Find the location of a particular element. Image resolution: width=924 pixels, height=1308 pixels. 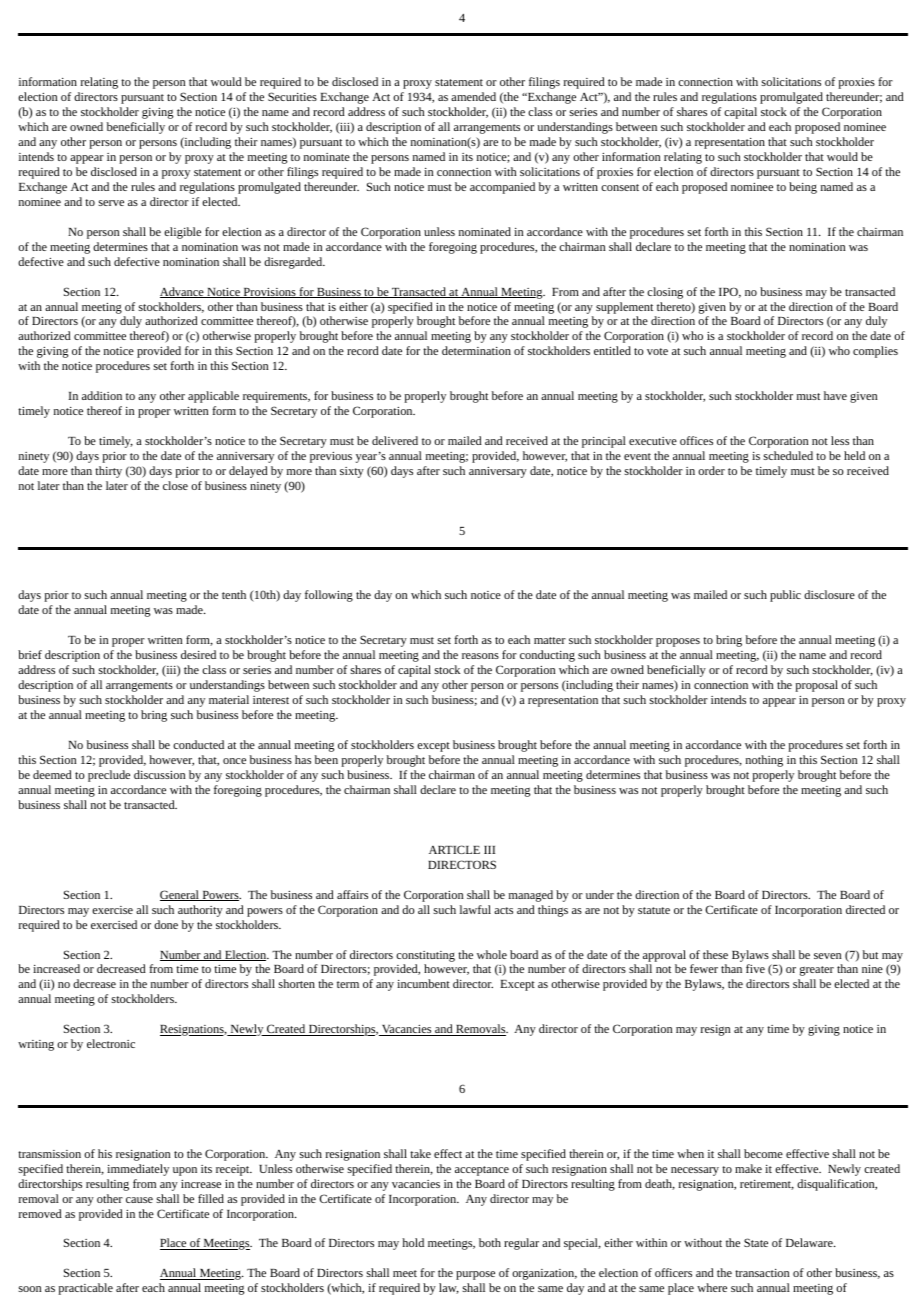

General is located at coordinates (180, 895).
